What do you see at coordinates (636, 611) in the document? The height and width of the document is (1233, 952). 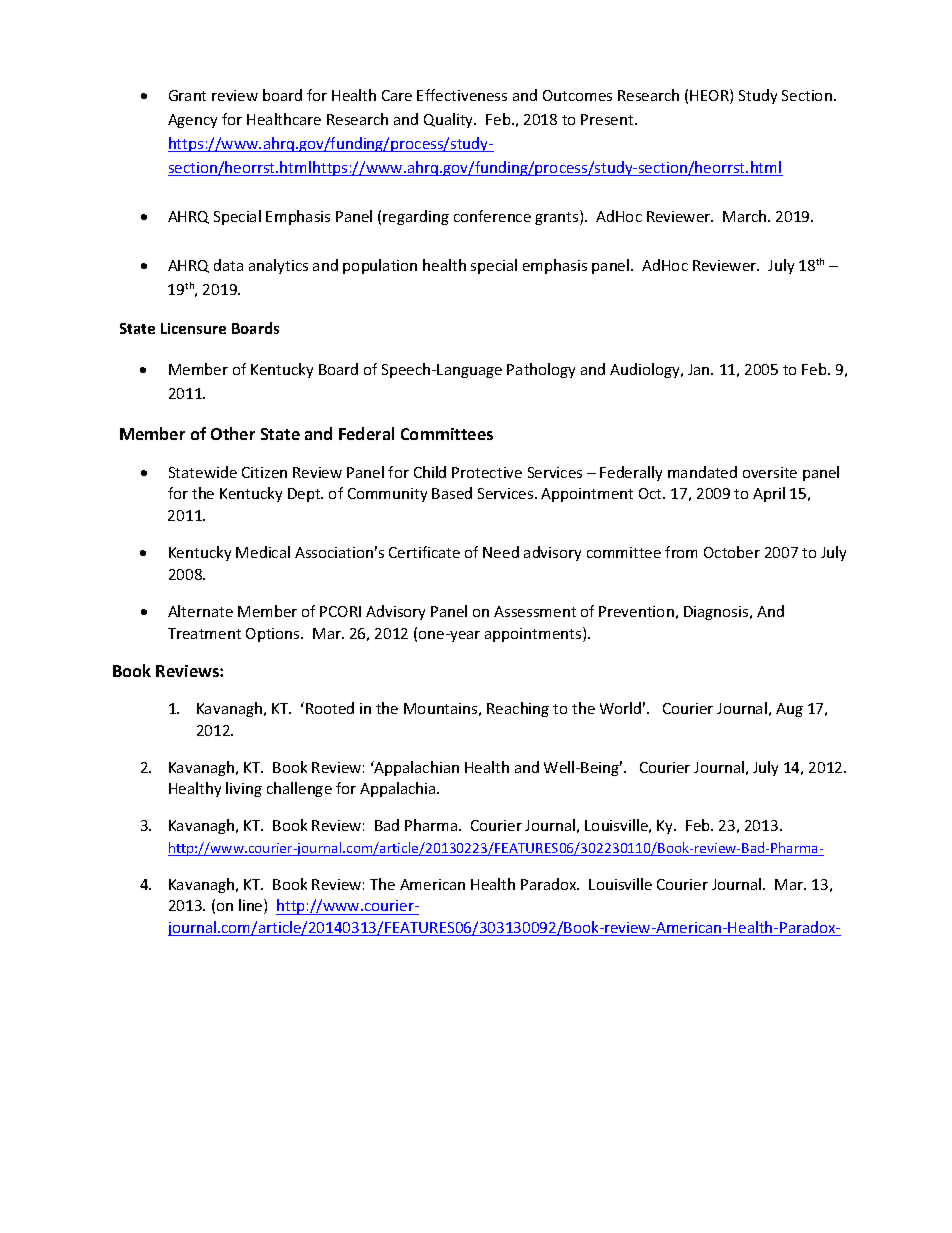 I see `Prevention` at bounding box center [636, 611].
